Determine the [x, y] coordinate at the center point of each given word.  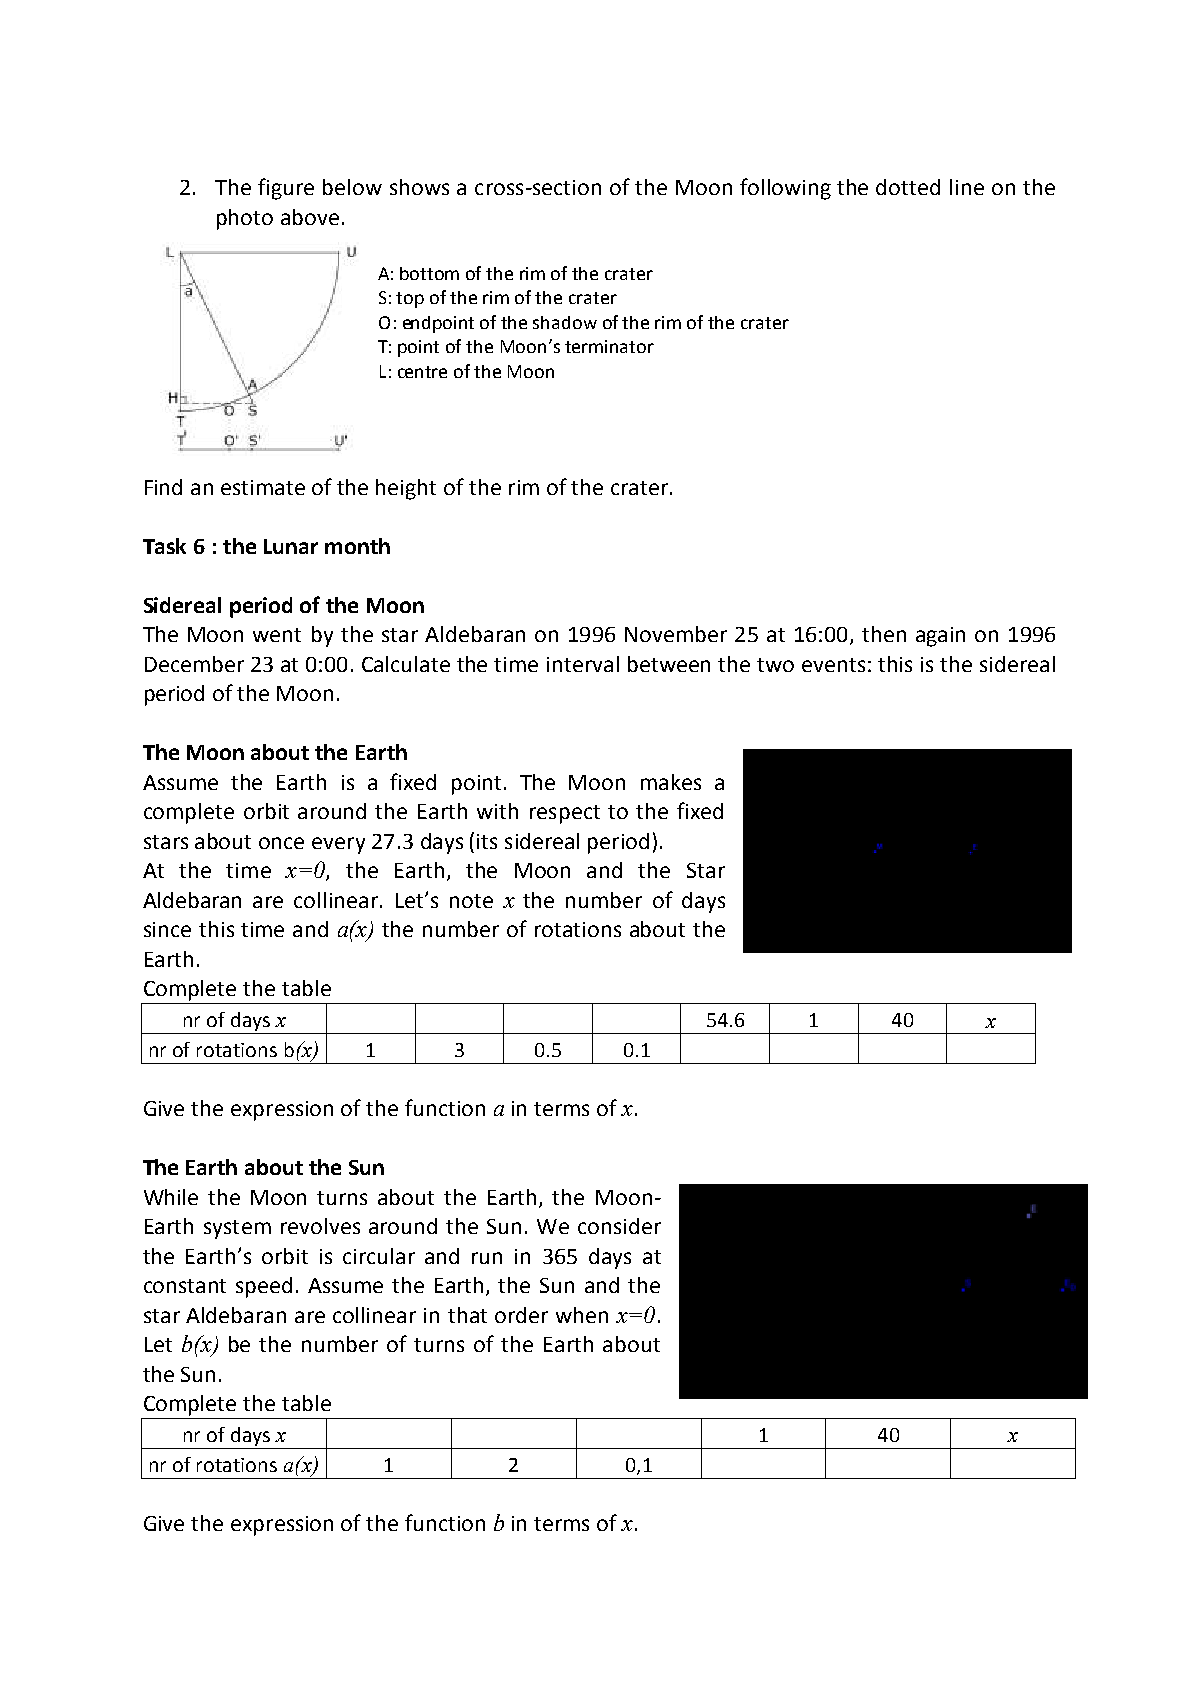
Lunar [291, 546]
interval [583, 664]
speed [264, 1287]
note [471, 901]
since [167, 929]
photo [245, 219]
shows [419, 187]
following [785, 189]
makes [671, 782]
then [884, 634]
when [582, 1315]
